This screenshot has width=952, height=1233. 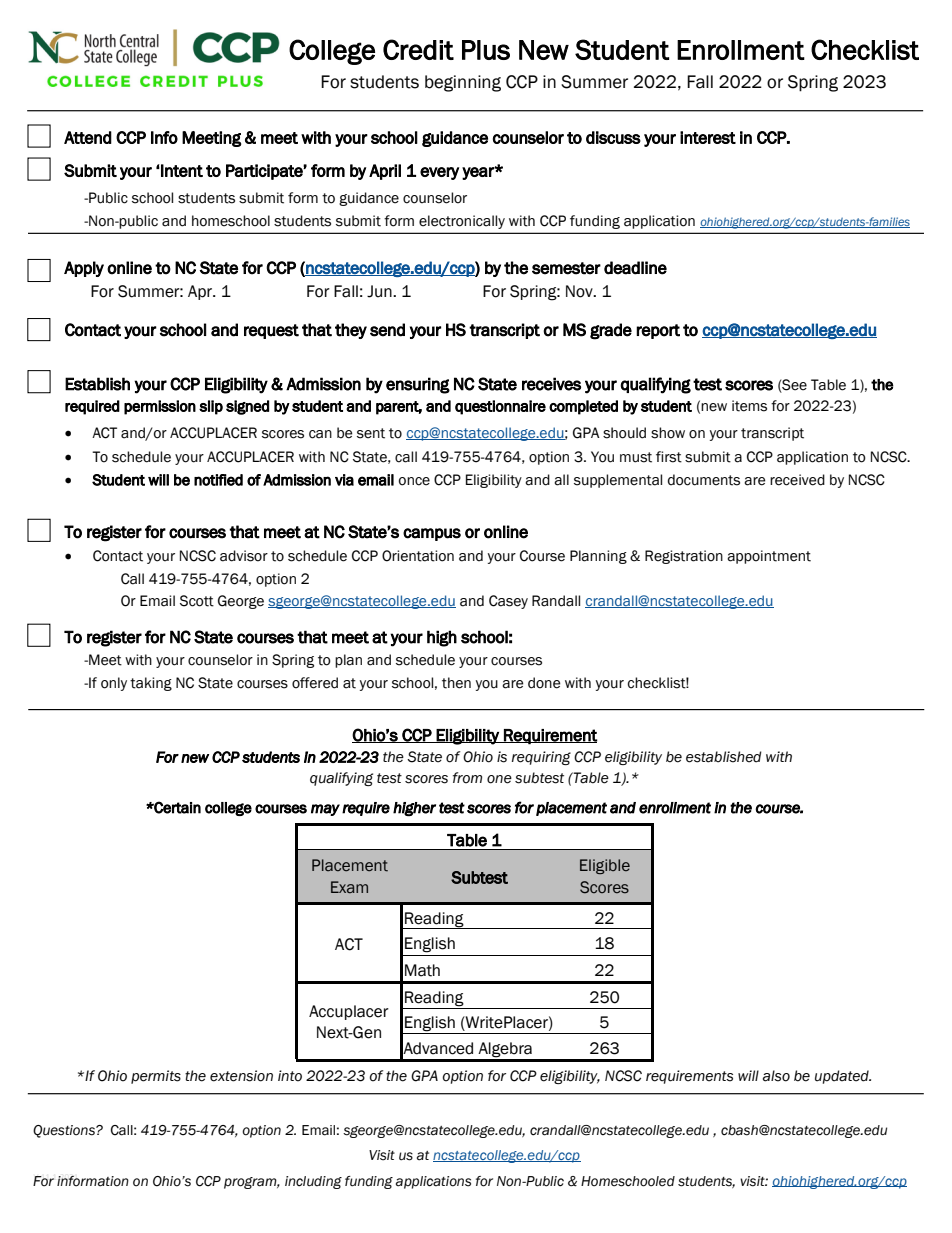 I want to click on Attend, so click(x=88, y=137).
